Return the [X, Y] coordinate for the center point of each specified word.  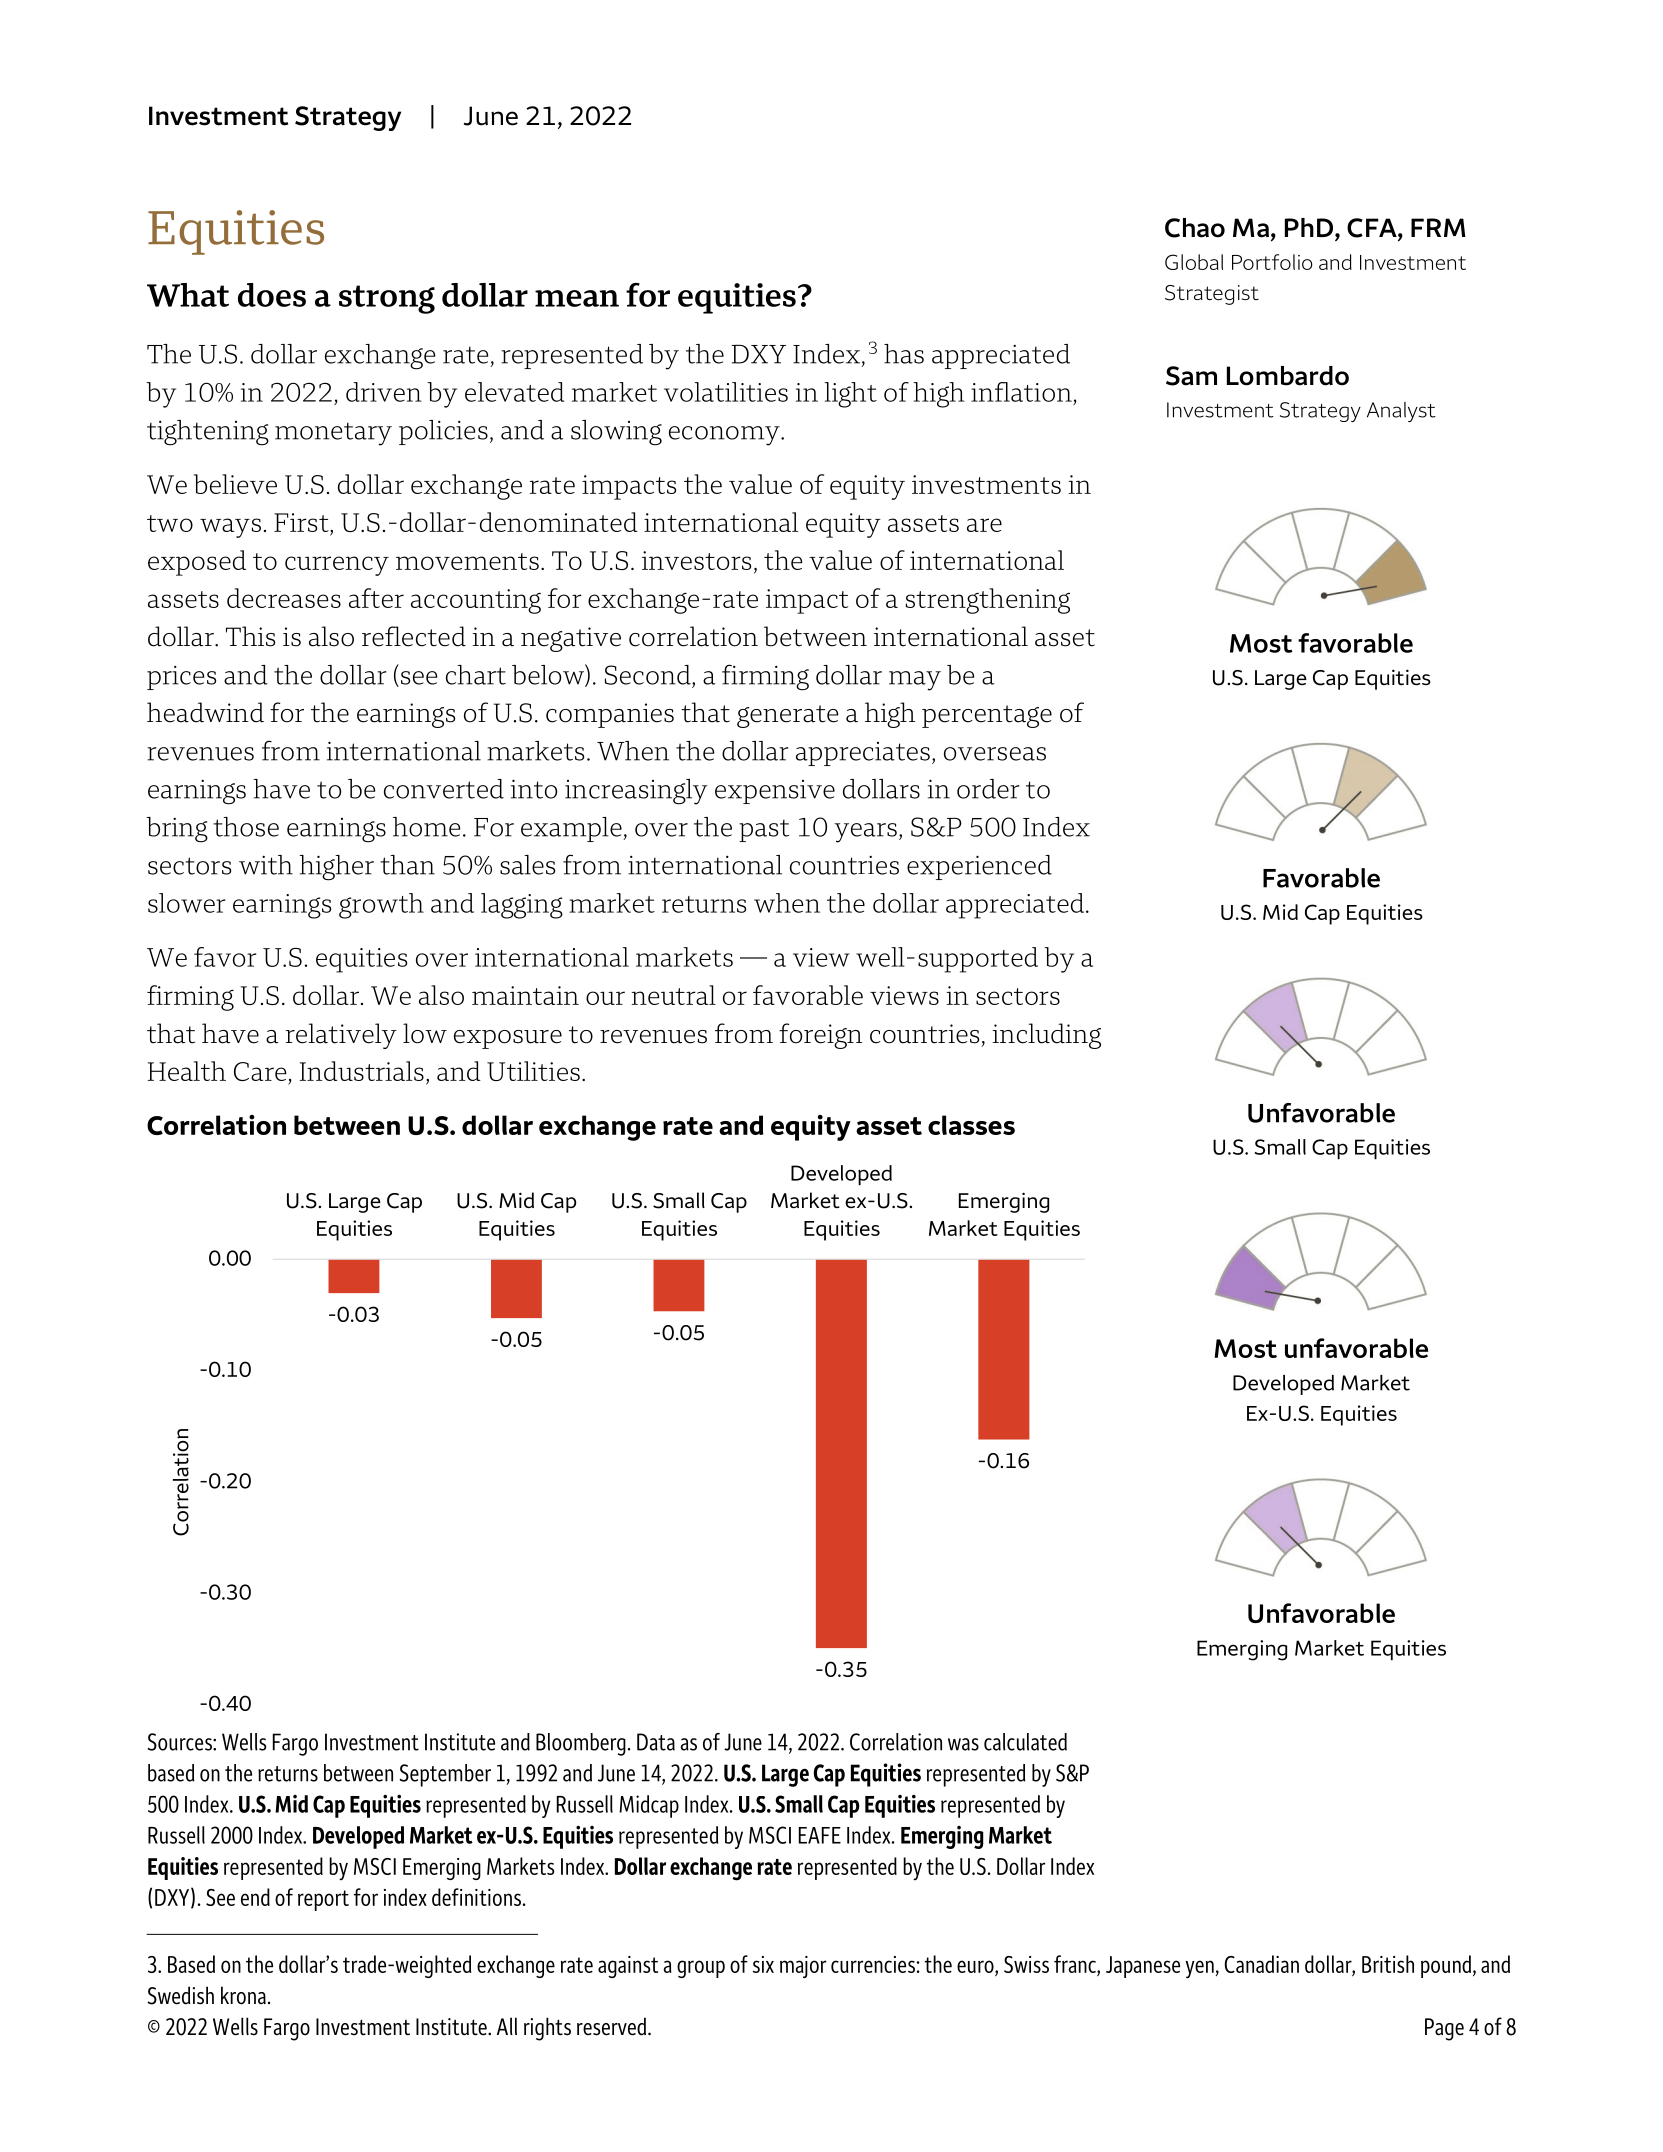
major [803, 1967]
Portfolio [1272, 262]
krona [243, 1995]
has [904, 354]
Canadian [1261, 1964]
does [272, 295]
